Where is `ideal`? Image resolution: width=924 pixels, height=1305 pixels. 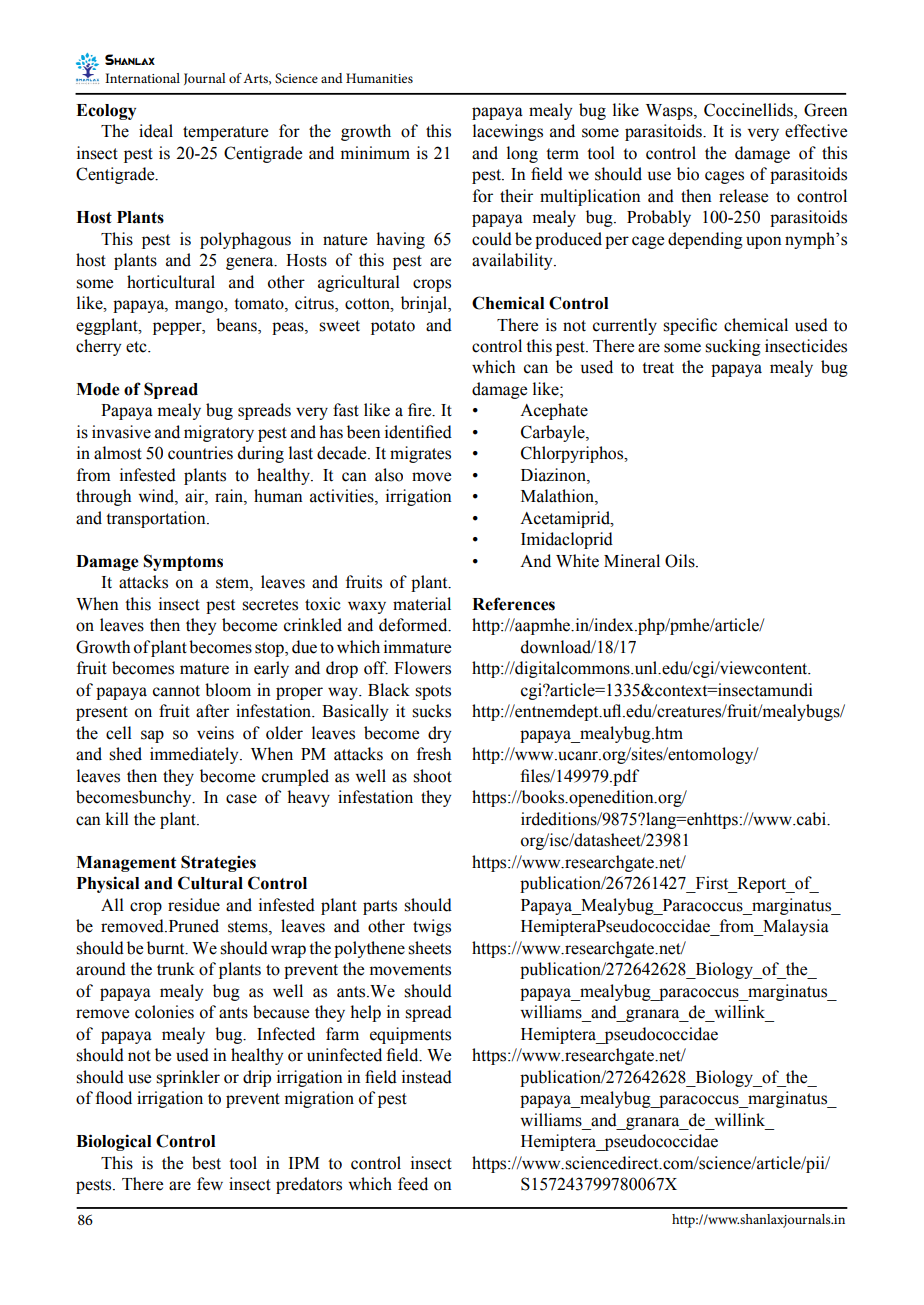 ideal is located at coordinates (156, 131).
